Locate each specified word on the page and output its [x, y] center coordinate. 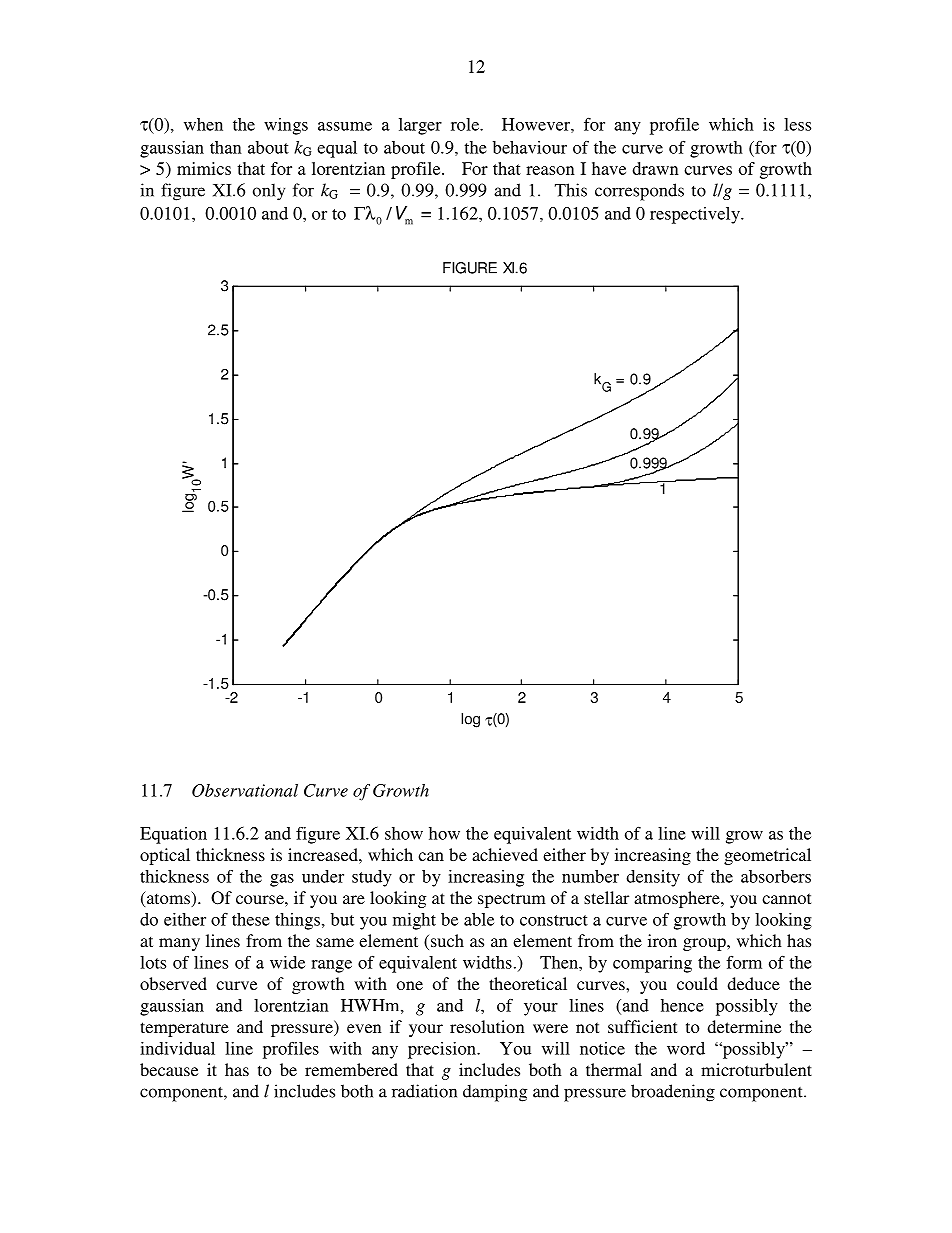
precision [443, 1050]
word [686, 1048]
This [571, 190]
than [226, 147]
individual [177, 1048]
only [269, 192]
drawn [656, 168]
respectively [696, 215]
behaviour [530, 147]
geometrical [767, 856]
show [404, 833]
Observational [245, 790]
